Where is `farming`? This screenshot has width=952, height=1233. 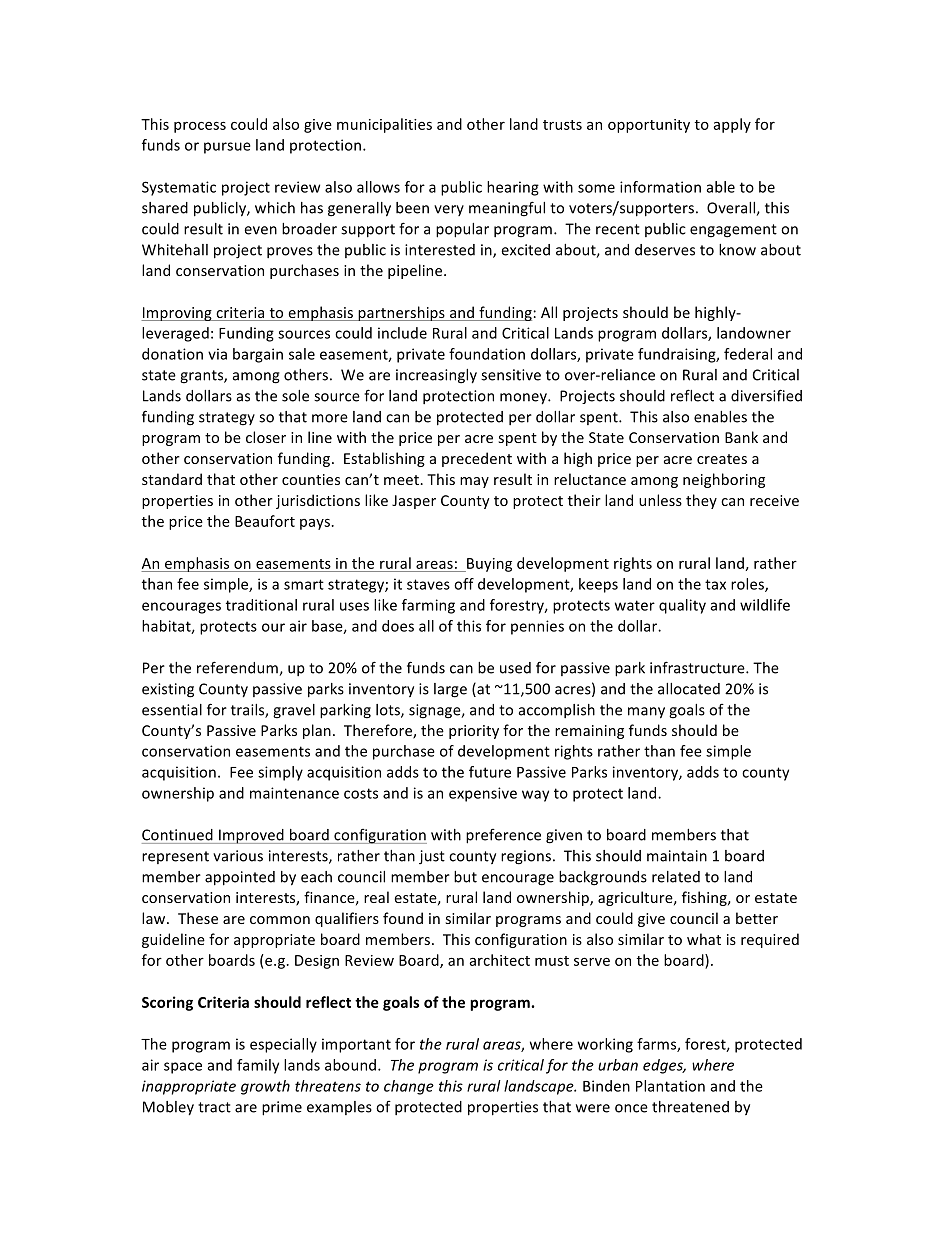
farming is located at coordinates (428, 606).
